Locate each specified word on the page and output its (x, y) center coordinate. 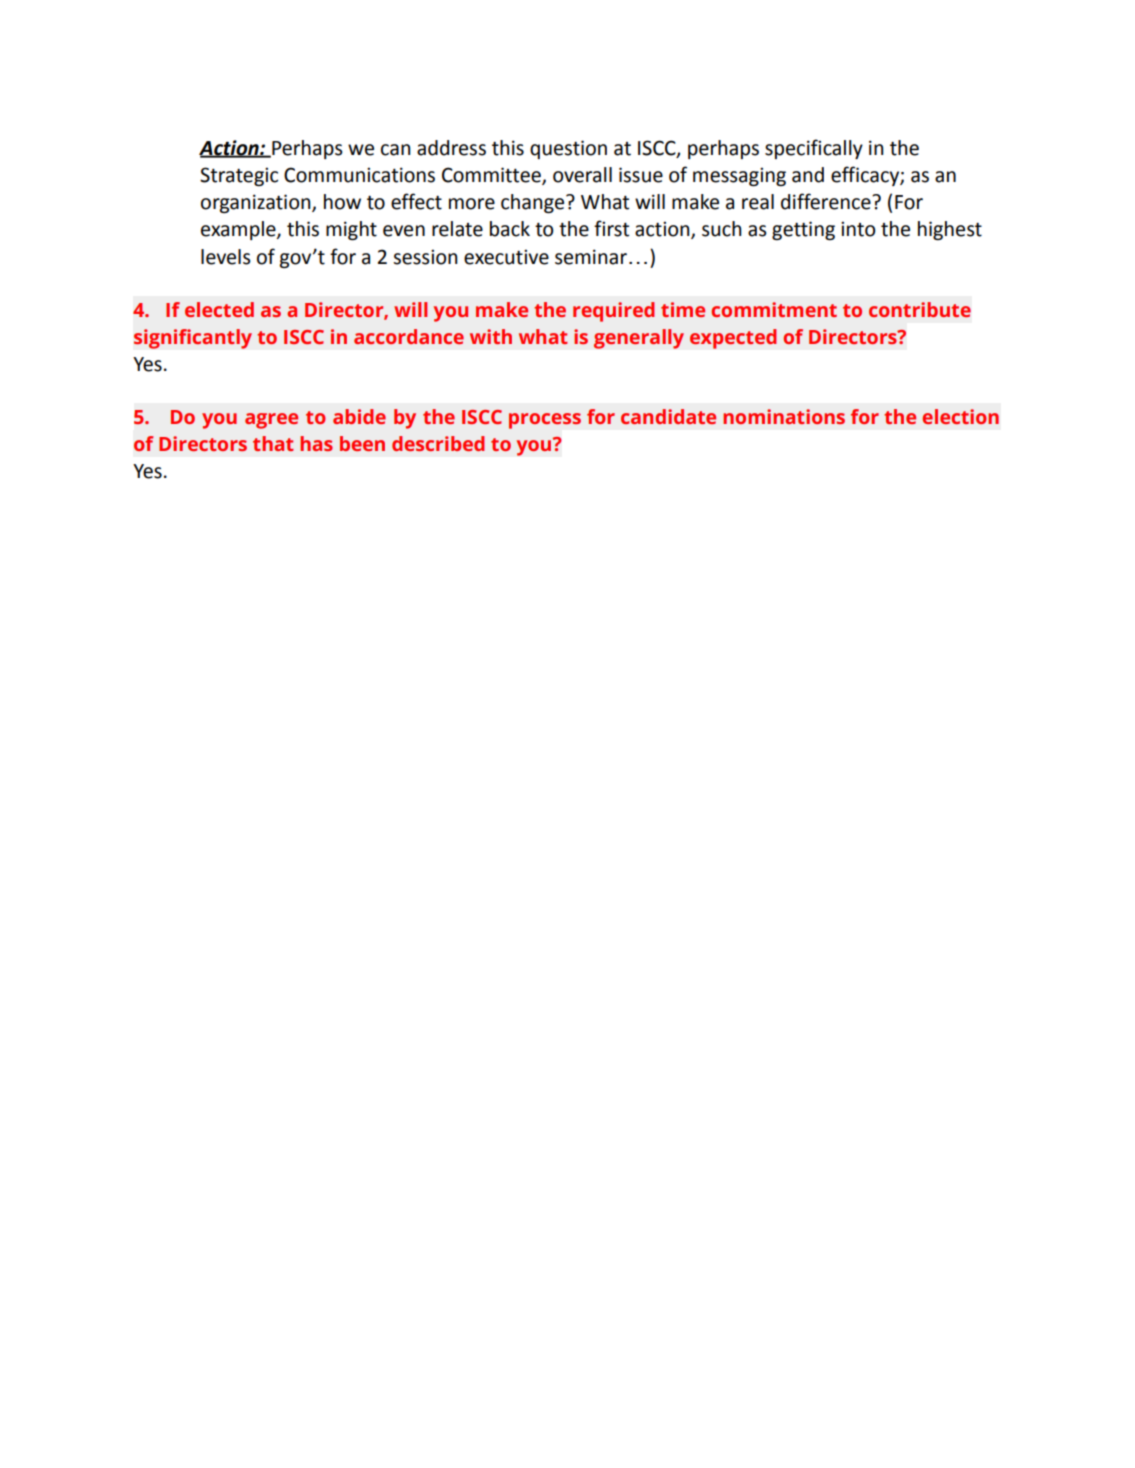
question (568, 149)
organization (257, 203)
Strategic (239, 176)
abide (359, 416)
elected (219, 309)
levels (226, 257)
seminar (591, 257)
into (858, 229)
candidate (668, 416)
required (614, 312)
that (273, 443)
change (534, 203)
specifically (814, 149)
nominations (784, 416)
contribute (920, 309)
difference (827, 201)
